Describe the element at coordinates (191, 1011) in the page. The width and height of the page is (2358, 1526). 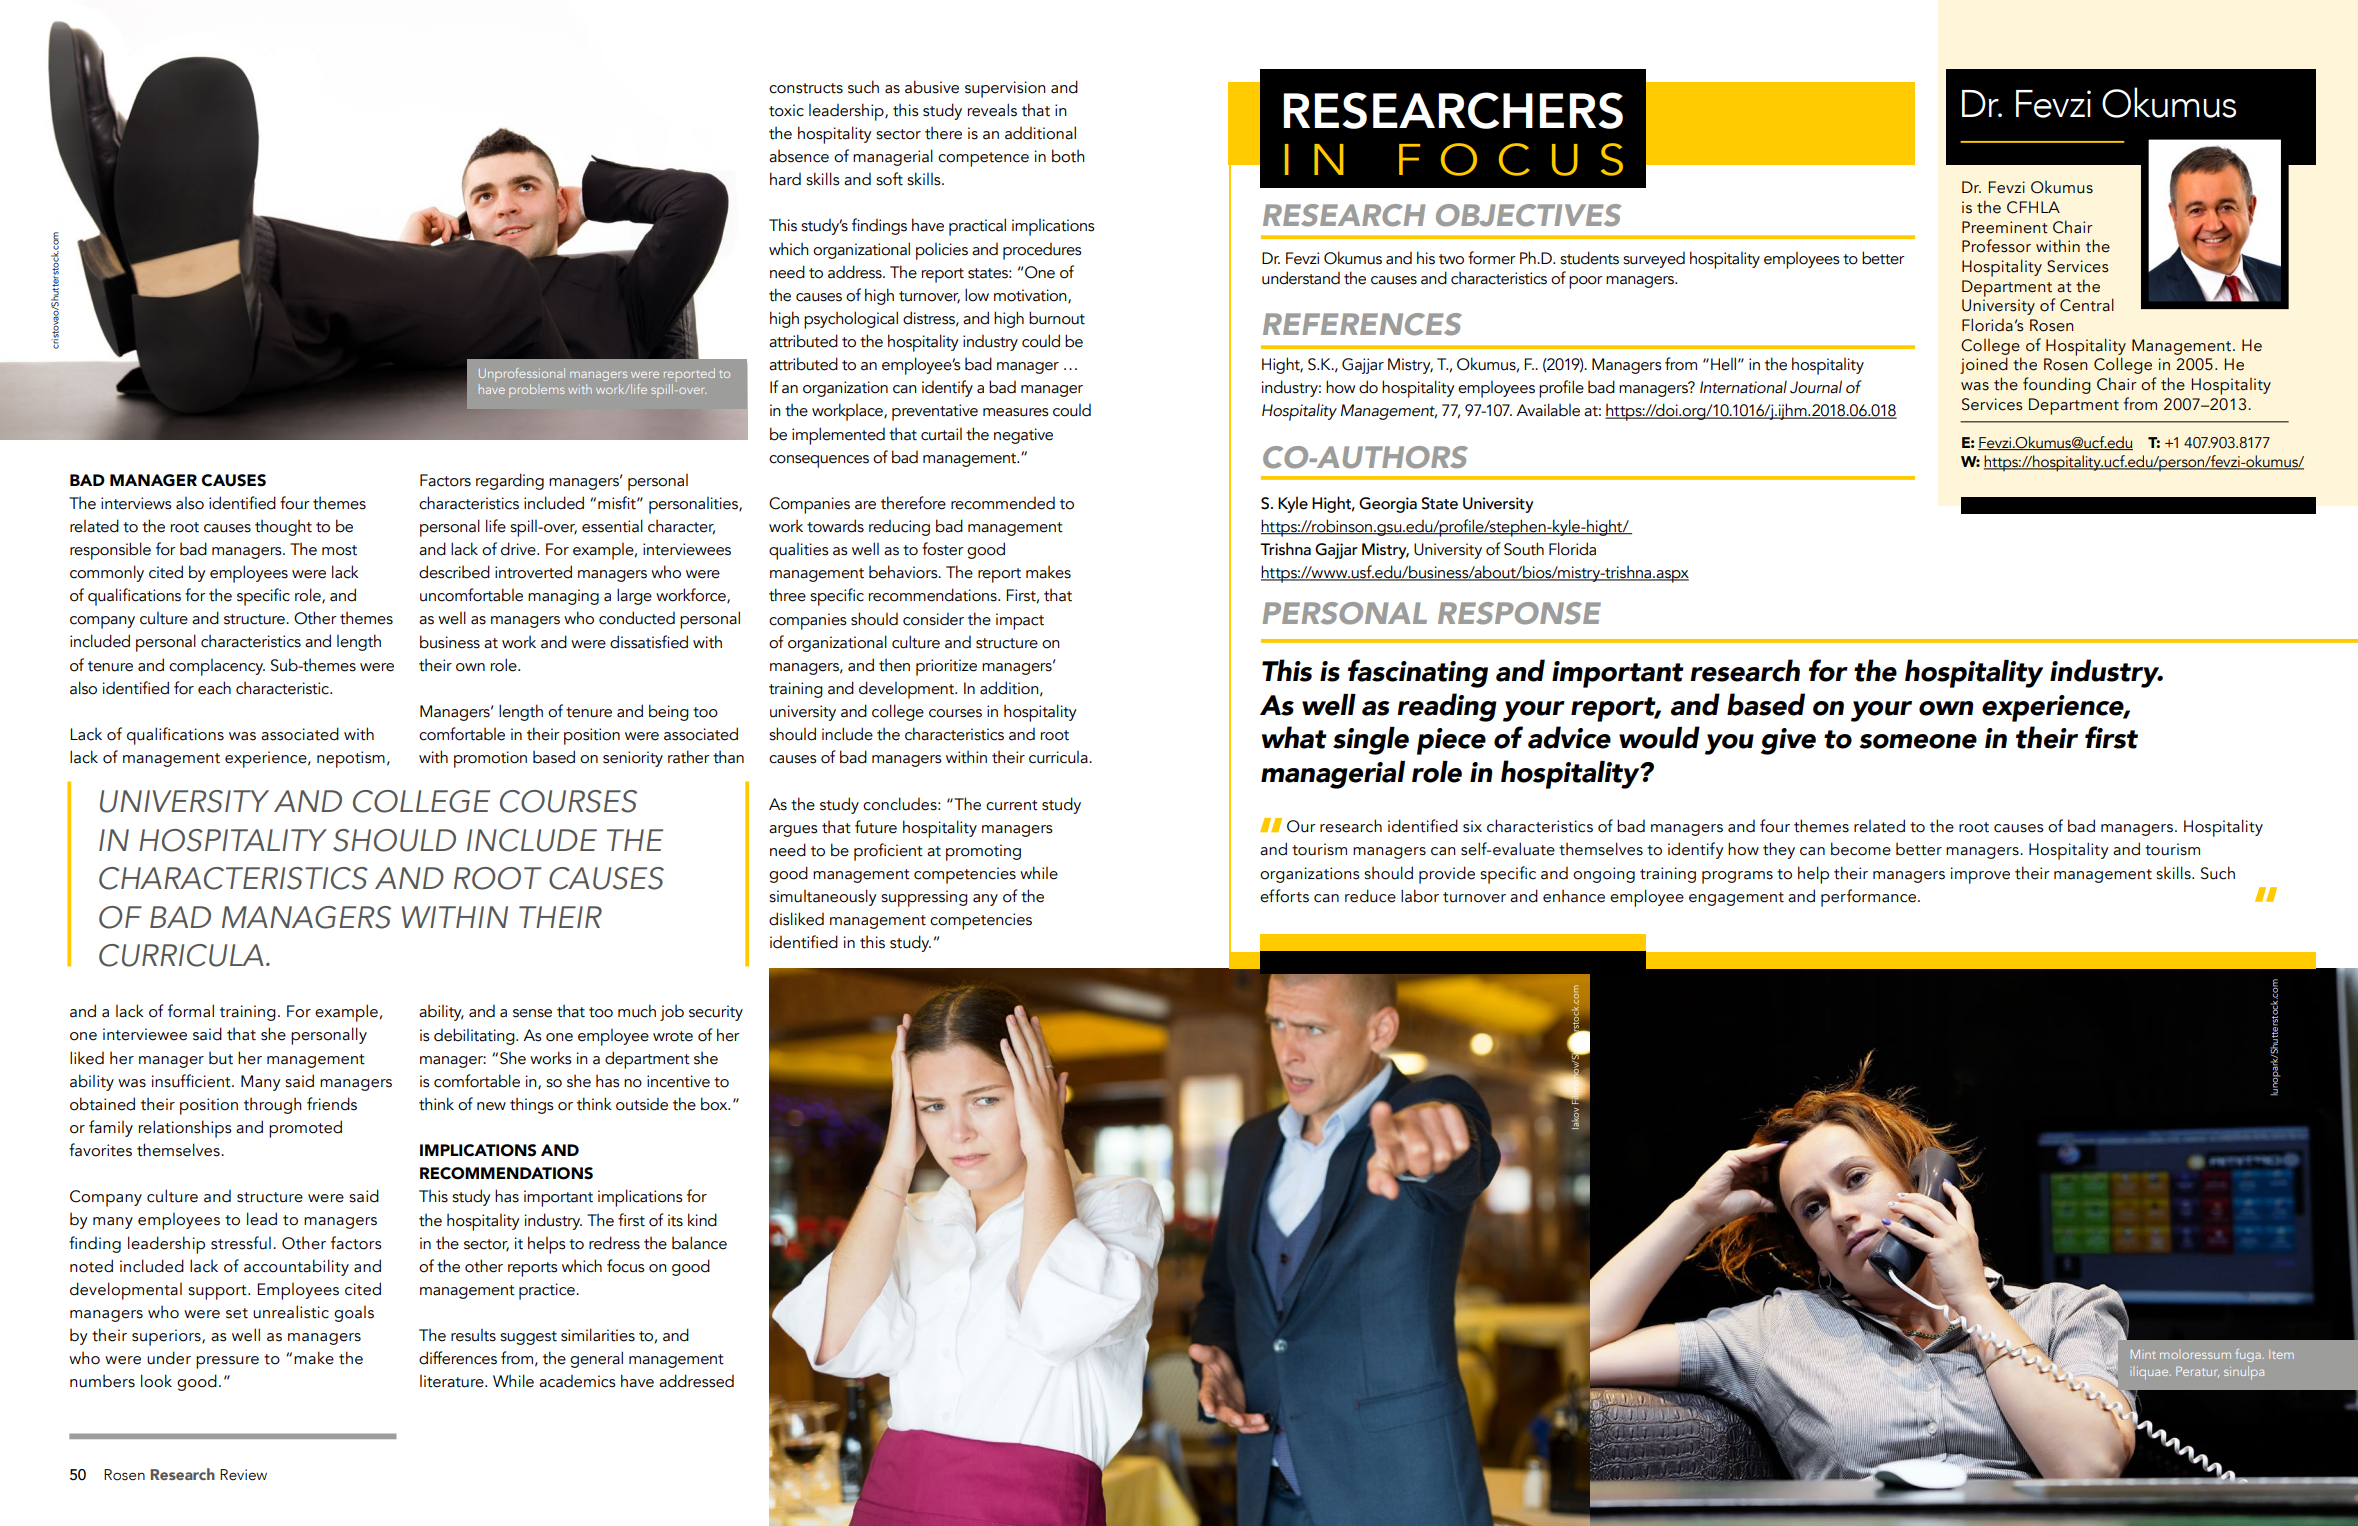
I see `formal` at that location.
